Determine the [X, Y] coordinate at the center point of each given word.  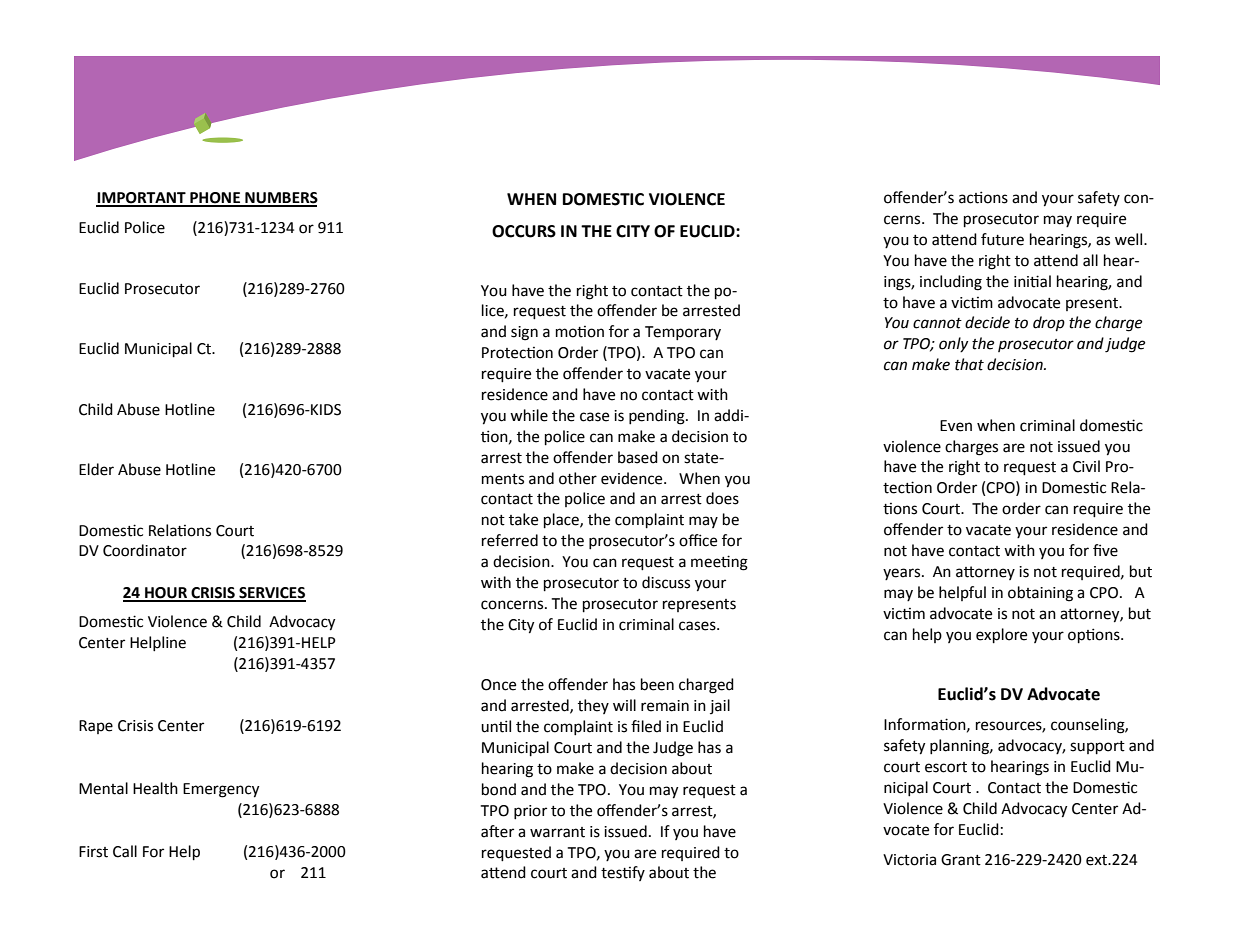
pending [658, 417]
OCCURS [524, 231]
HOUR [166, 594]
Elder [96, 469]
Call [125, 851]
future [1002, 239]
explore [1001, 636]
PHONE [215, 199]
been [657, 684]
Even [956, 426]
